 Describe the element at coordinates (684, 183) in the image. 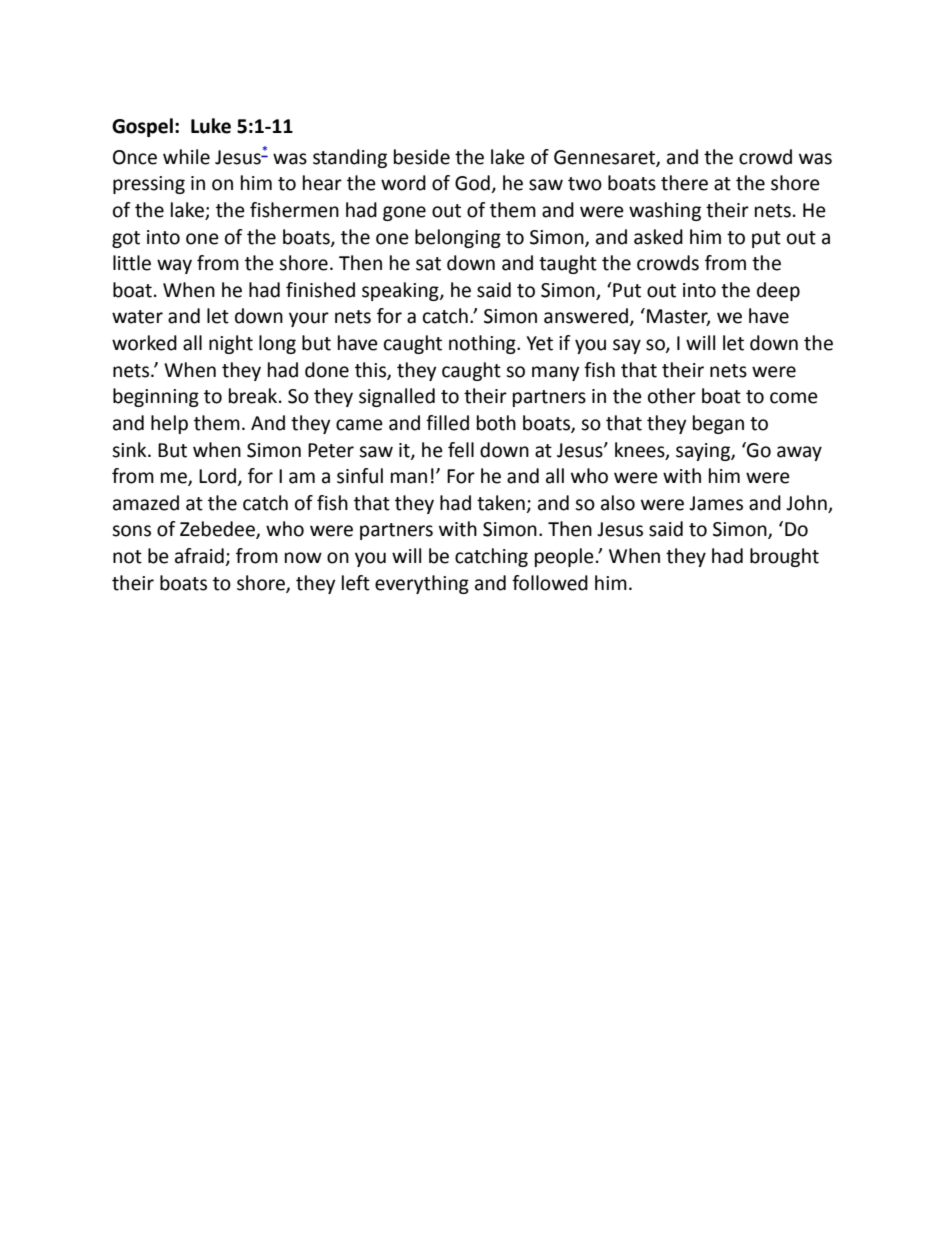

I see `there` at that location.
